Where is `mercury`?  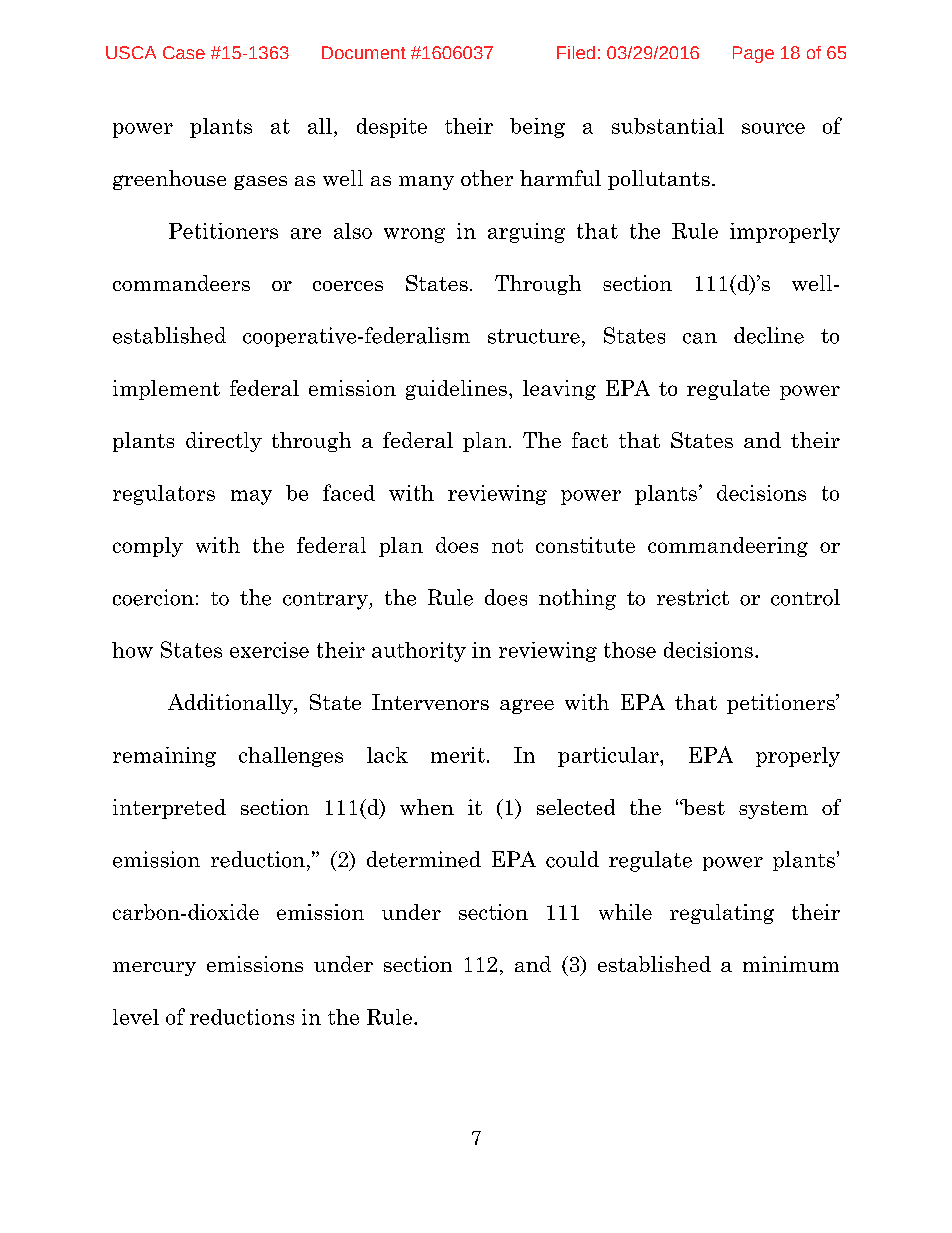 mercury is located at coordinates (154, 969).
